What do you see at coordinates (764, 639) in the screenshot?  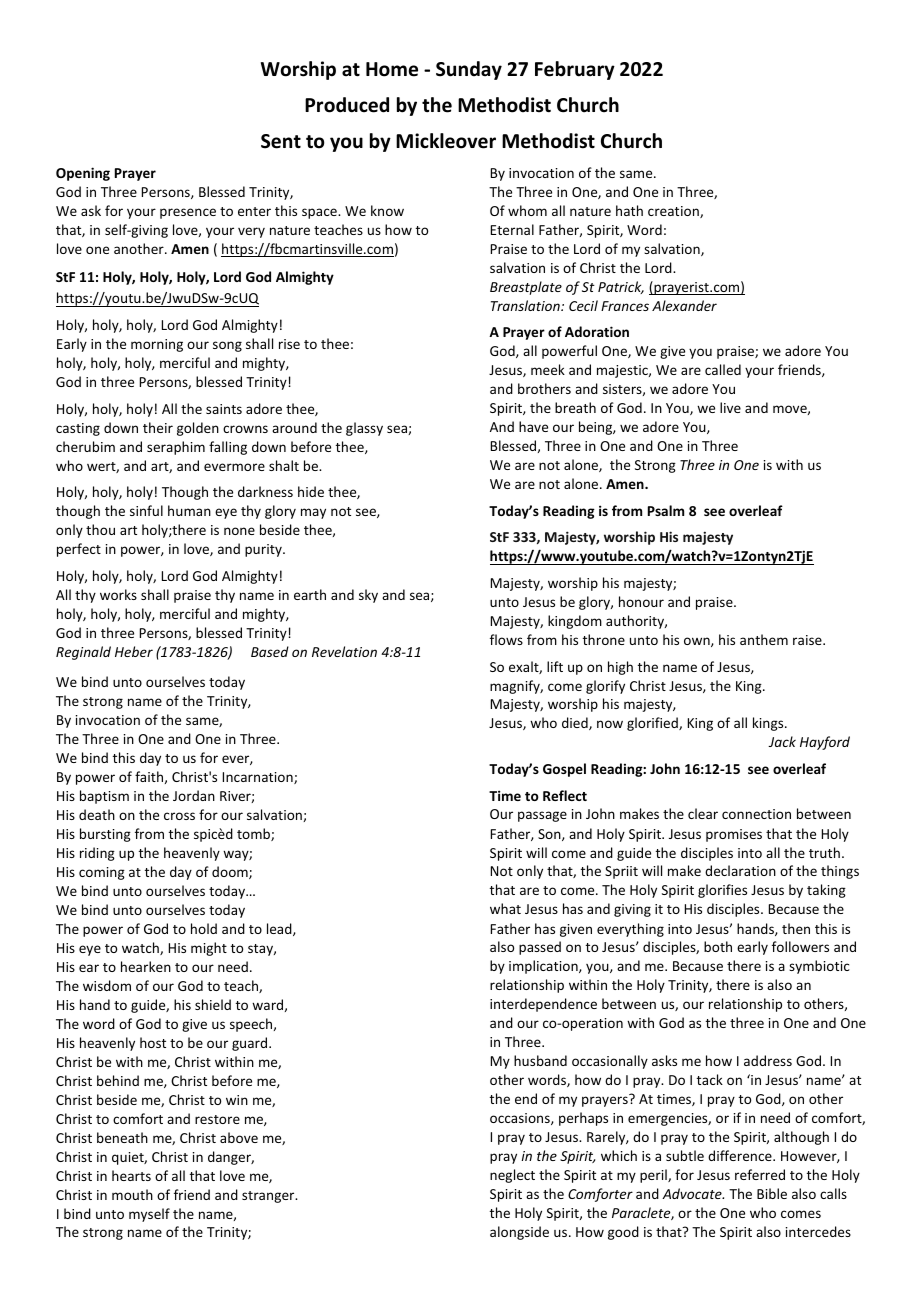 I see `anthem` at bounding box center [764, 639].
